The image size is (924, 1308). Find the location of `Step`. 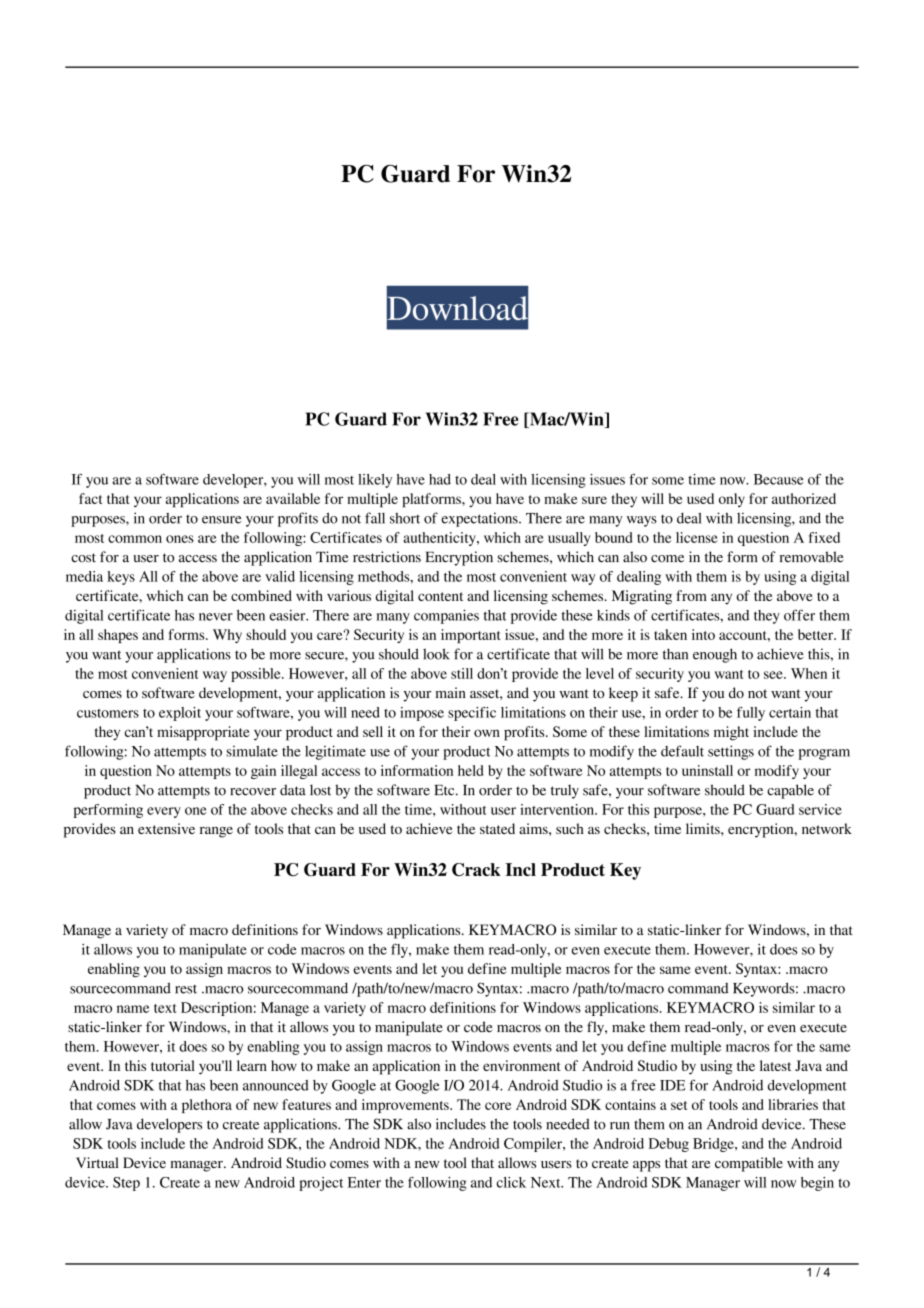

Step is located at coordinates (126, 1184).
